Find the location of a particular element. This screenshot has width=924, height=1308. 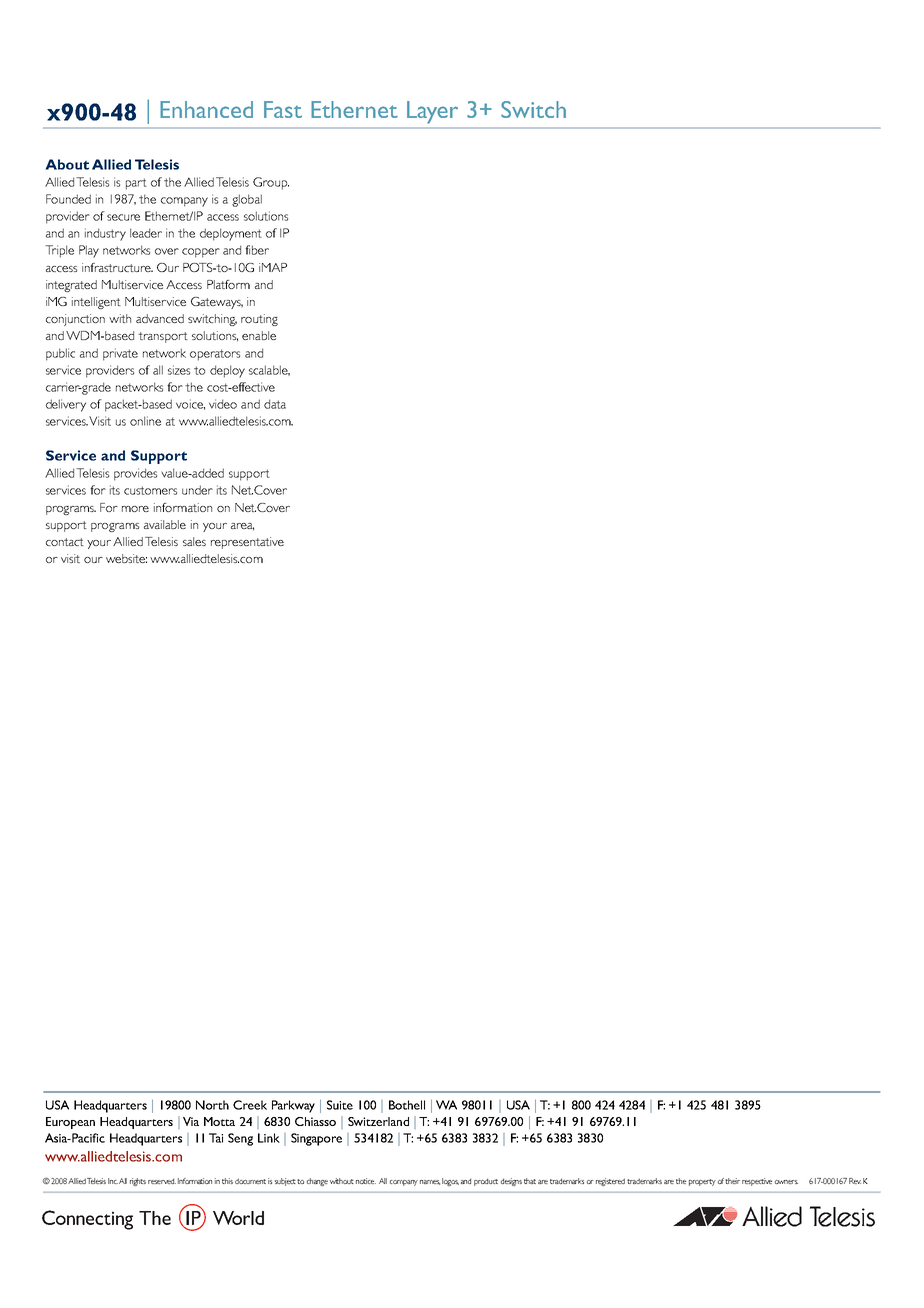

Suite is located at coordinates (340, 1105).
